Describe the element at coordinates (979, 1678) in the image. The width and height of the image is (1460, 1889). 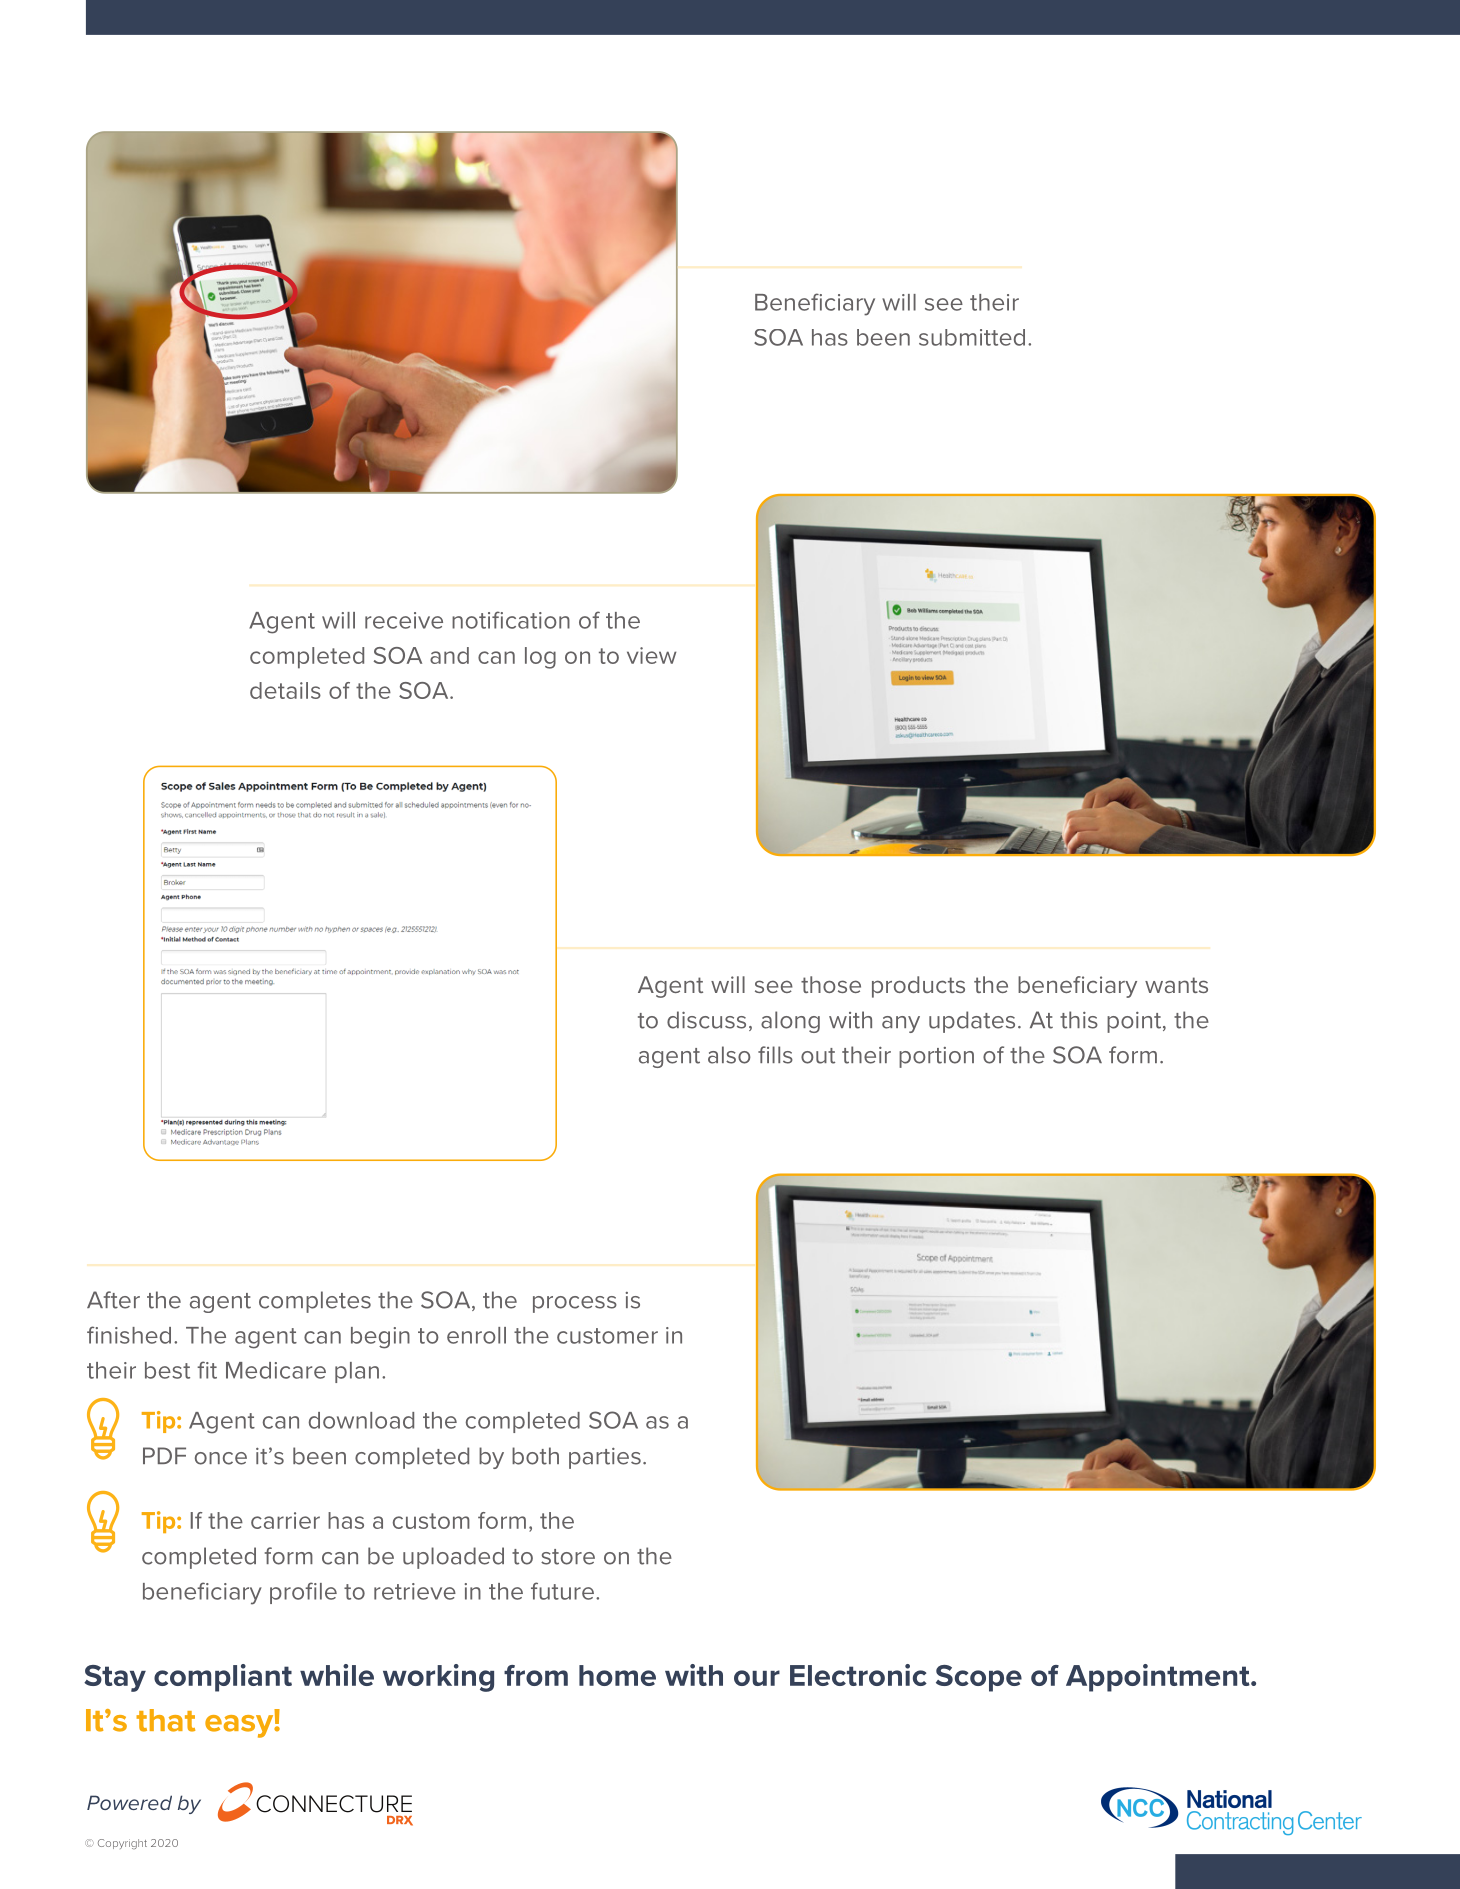
I see `Scope` at that location.
